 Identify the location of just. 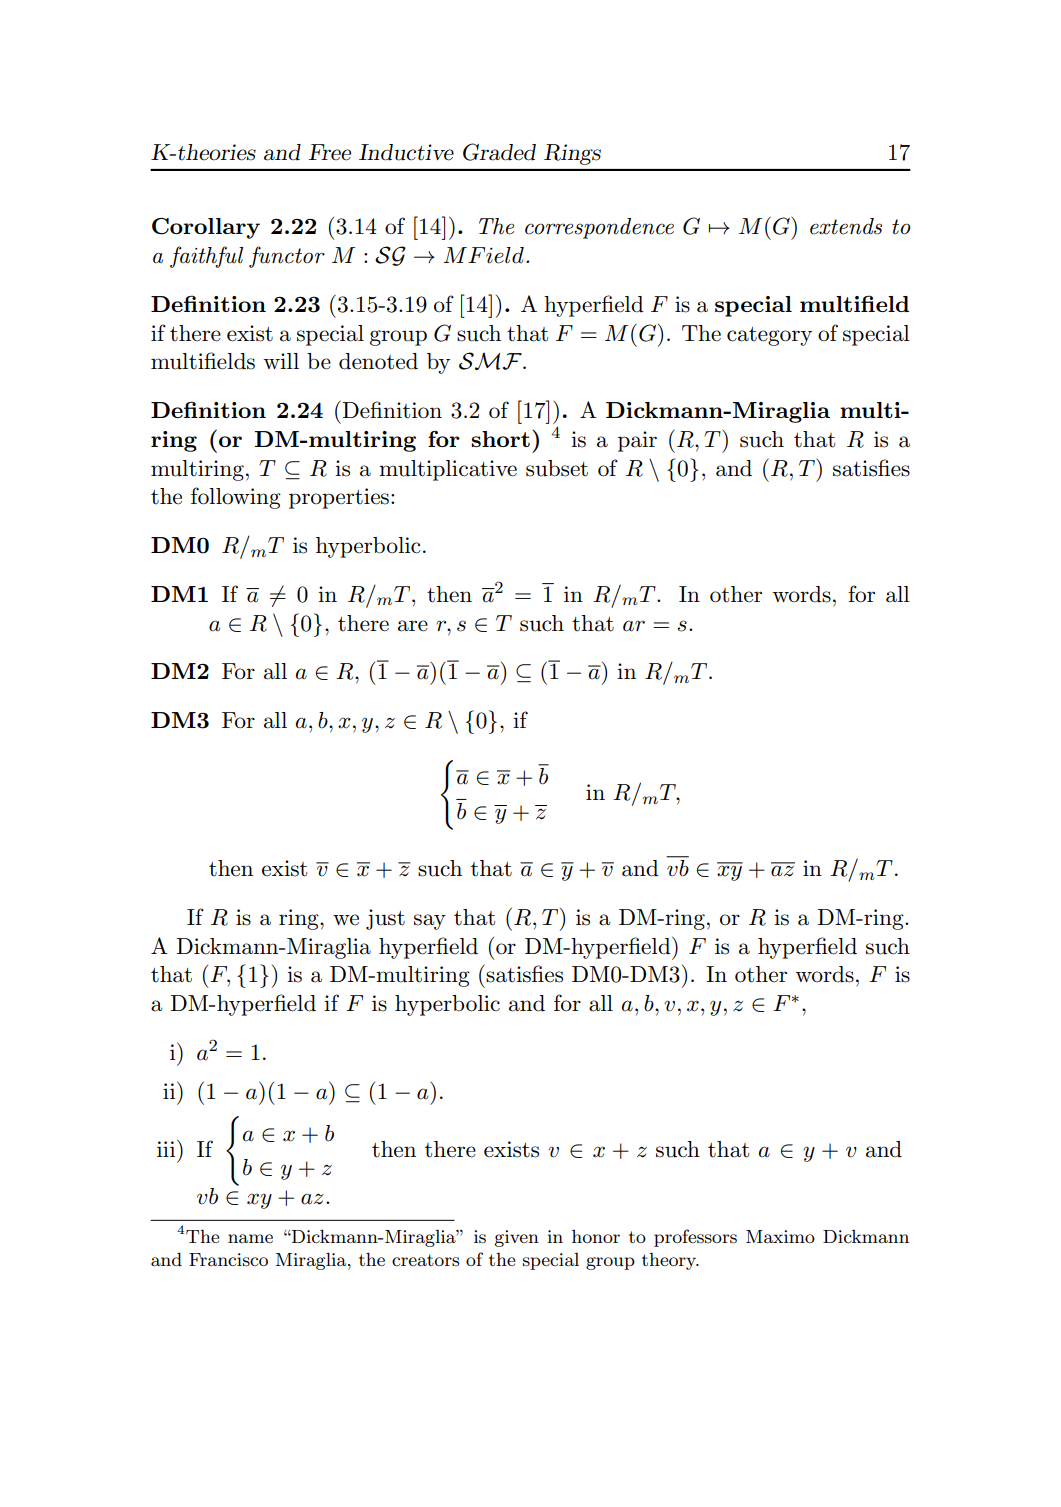
(385, 919).
